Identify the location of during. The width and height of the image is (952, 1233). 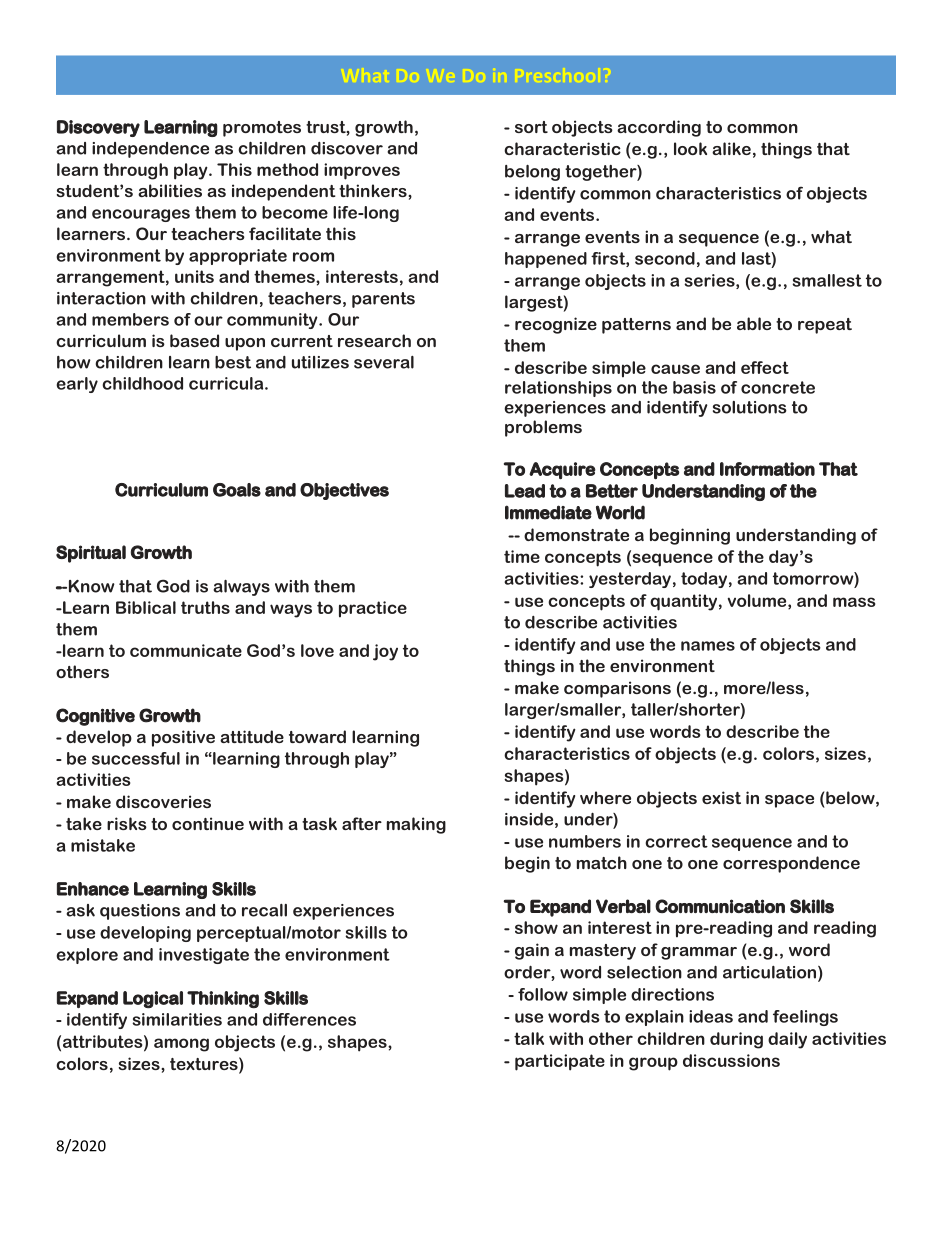
(736, 1040).
